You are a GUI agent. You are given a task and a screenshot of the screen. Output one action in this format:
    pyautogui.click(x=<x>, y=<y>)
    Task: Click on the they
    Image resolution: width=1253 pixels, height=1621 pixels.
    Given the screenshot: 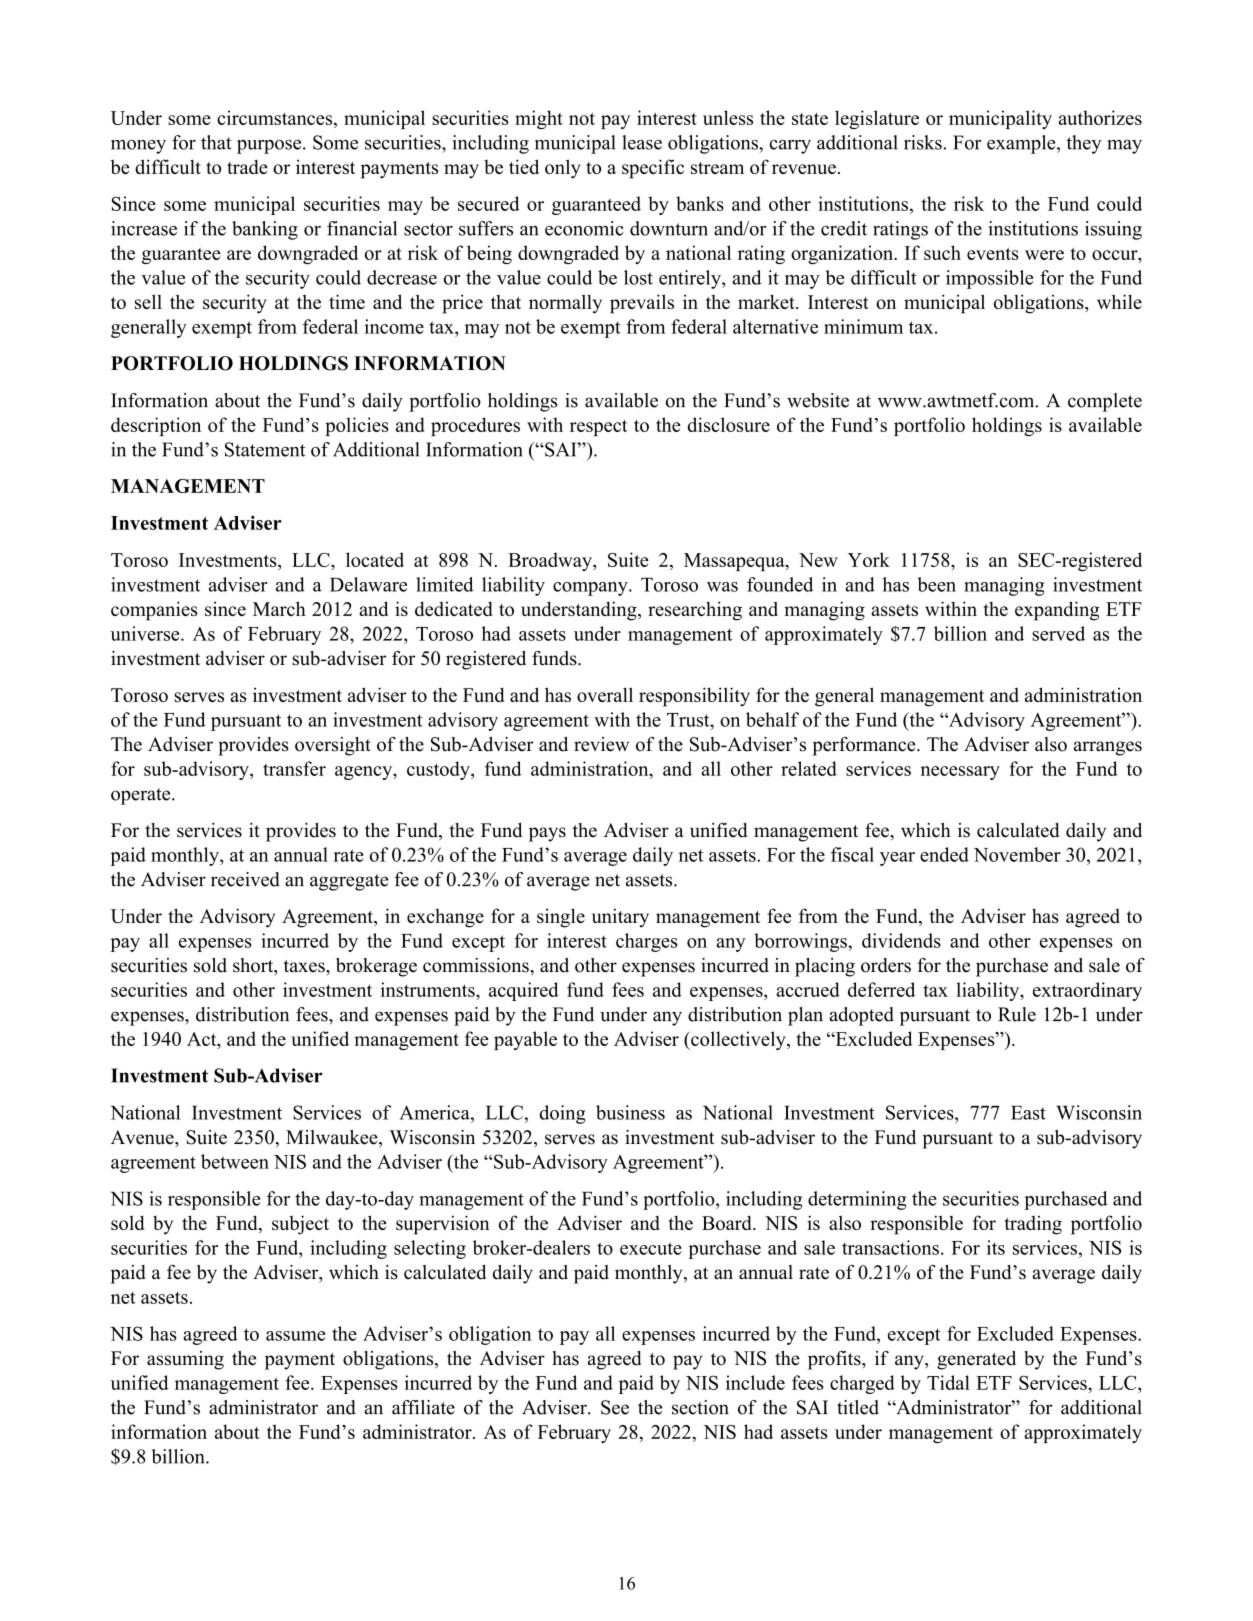 What is the action you would take?
    pyautogui.click(x=1084, y=144)
